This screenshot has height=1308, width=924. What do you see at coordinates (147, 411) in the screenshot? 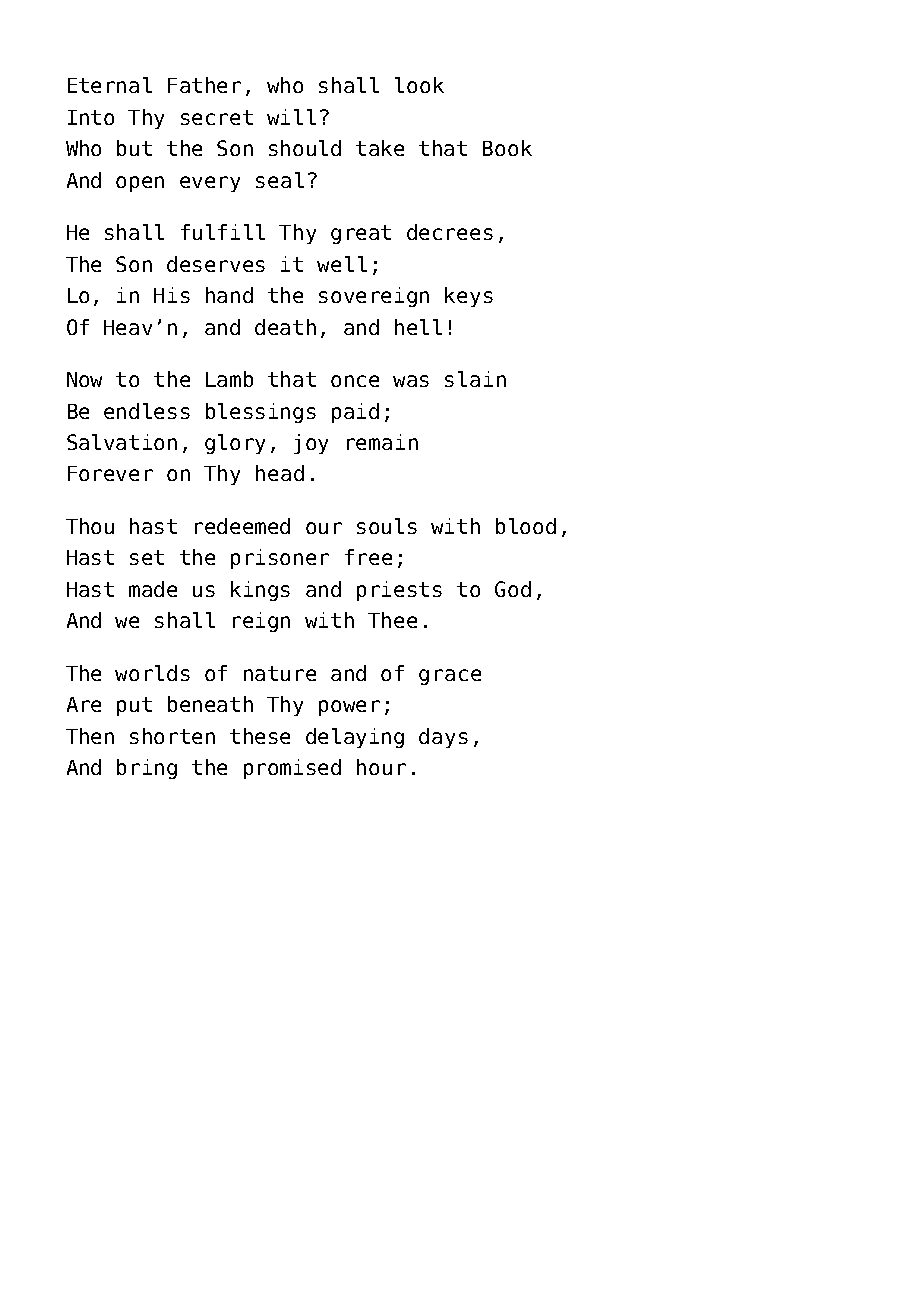
I see `endless` at bounding box center [147, 411].
